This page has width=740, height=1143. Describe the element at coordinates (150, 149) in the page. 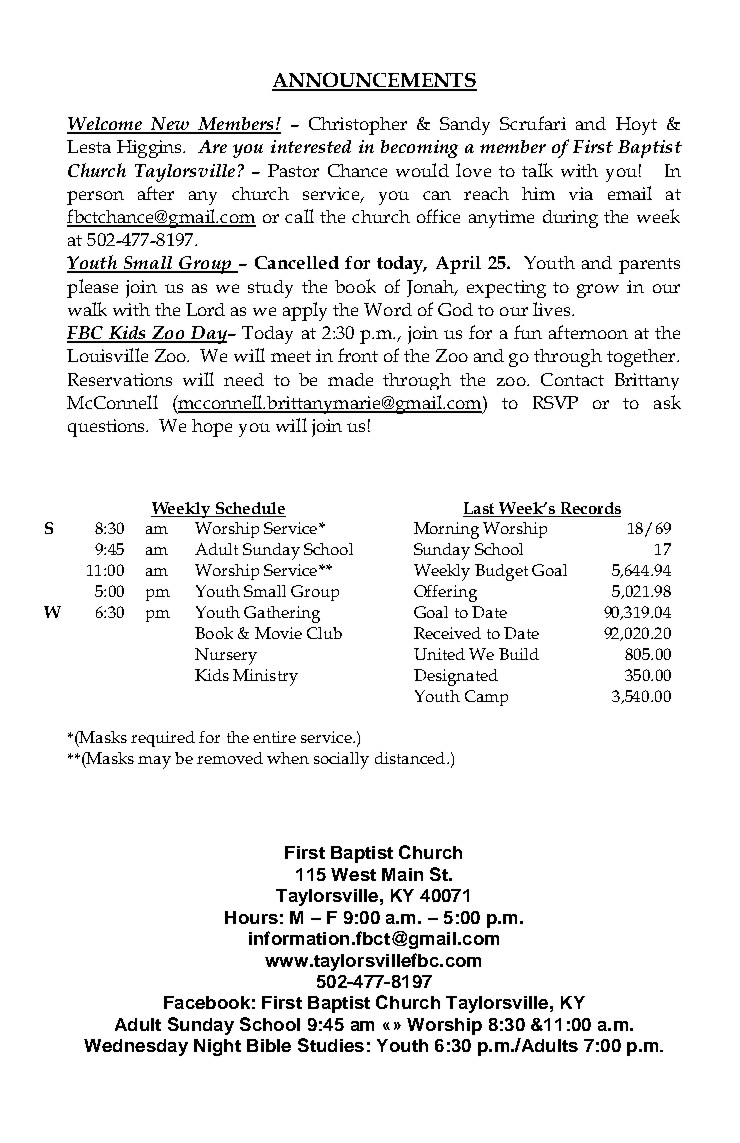

I see `Higgins` at that location.
